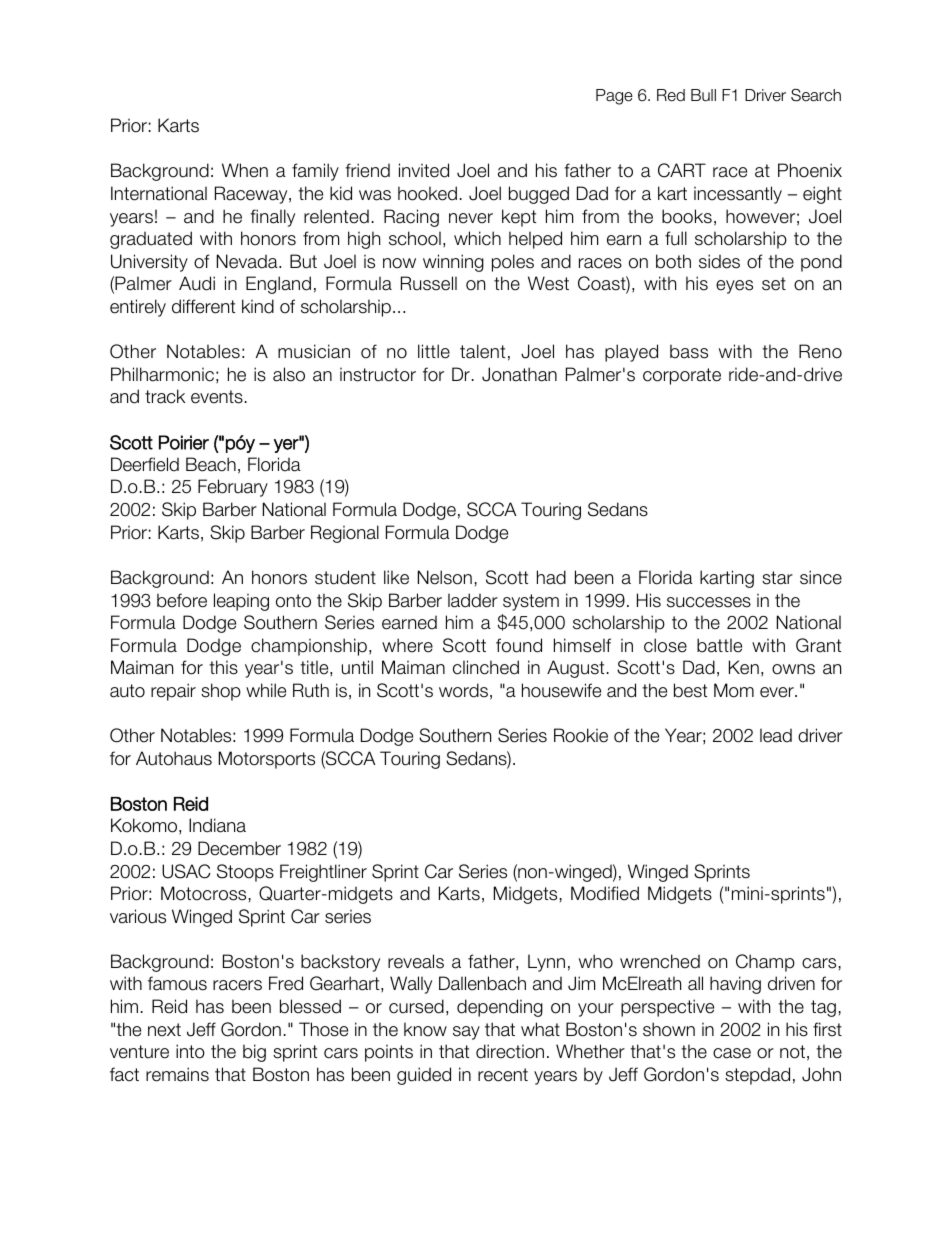 The image size is (952, 1233). What do you see at coordinates (519, 374) in the screenshot?
I see `Jonathan` at bounding box center [519, 374].
